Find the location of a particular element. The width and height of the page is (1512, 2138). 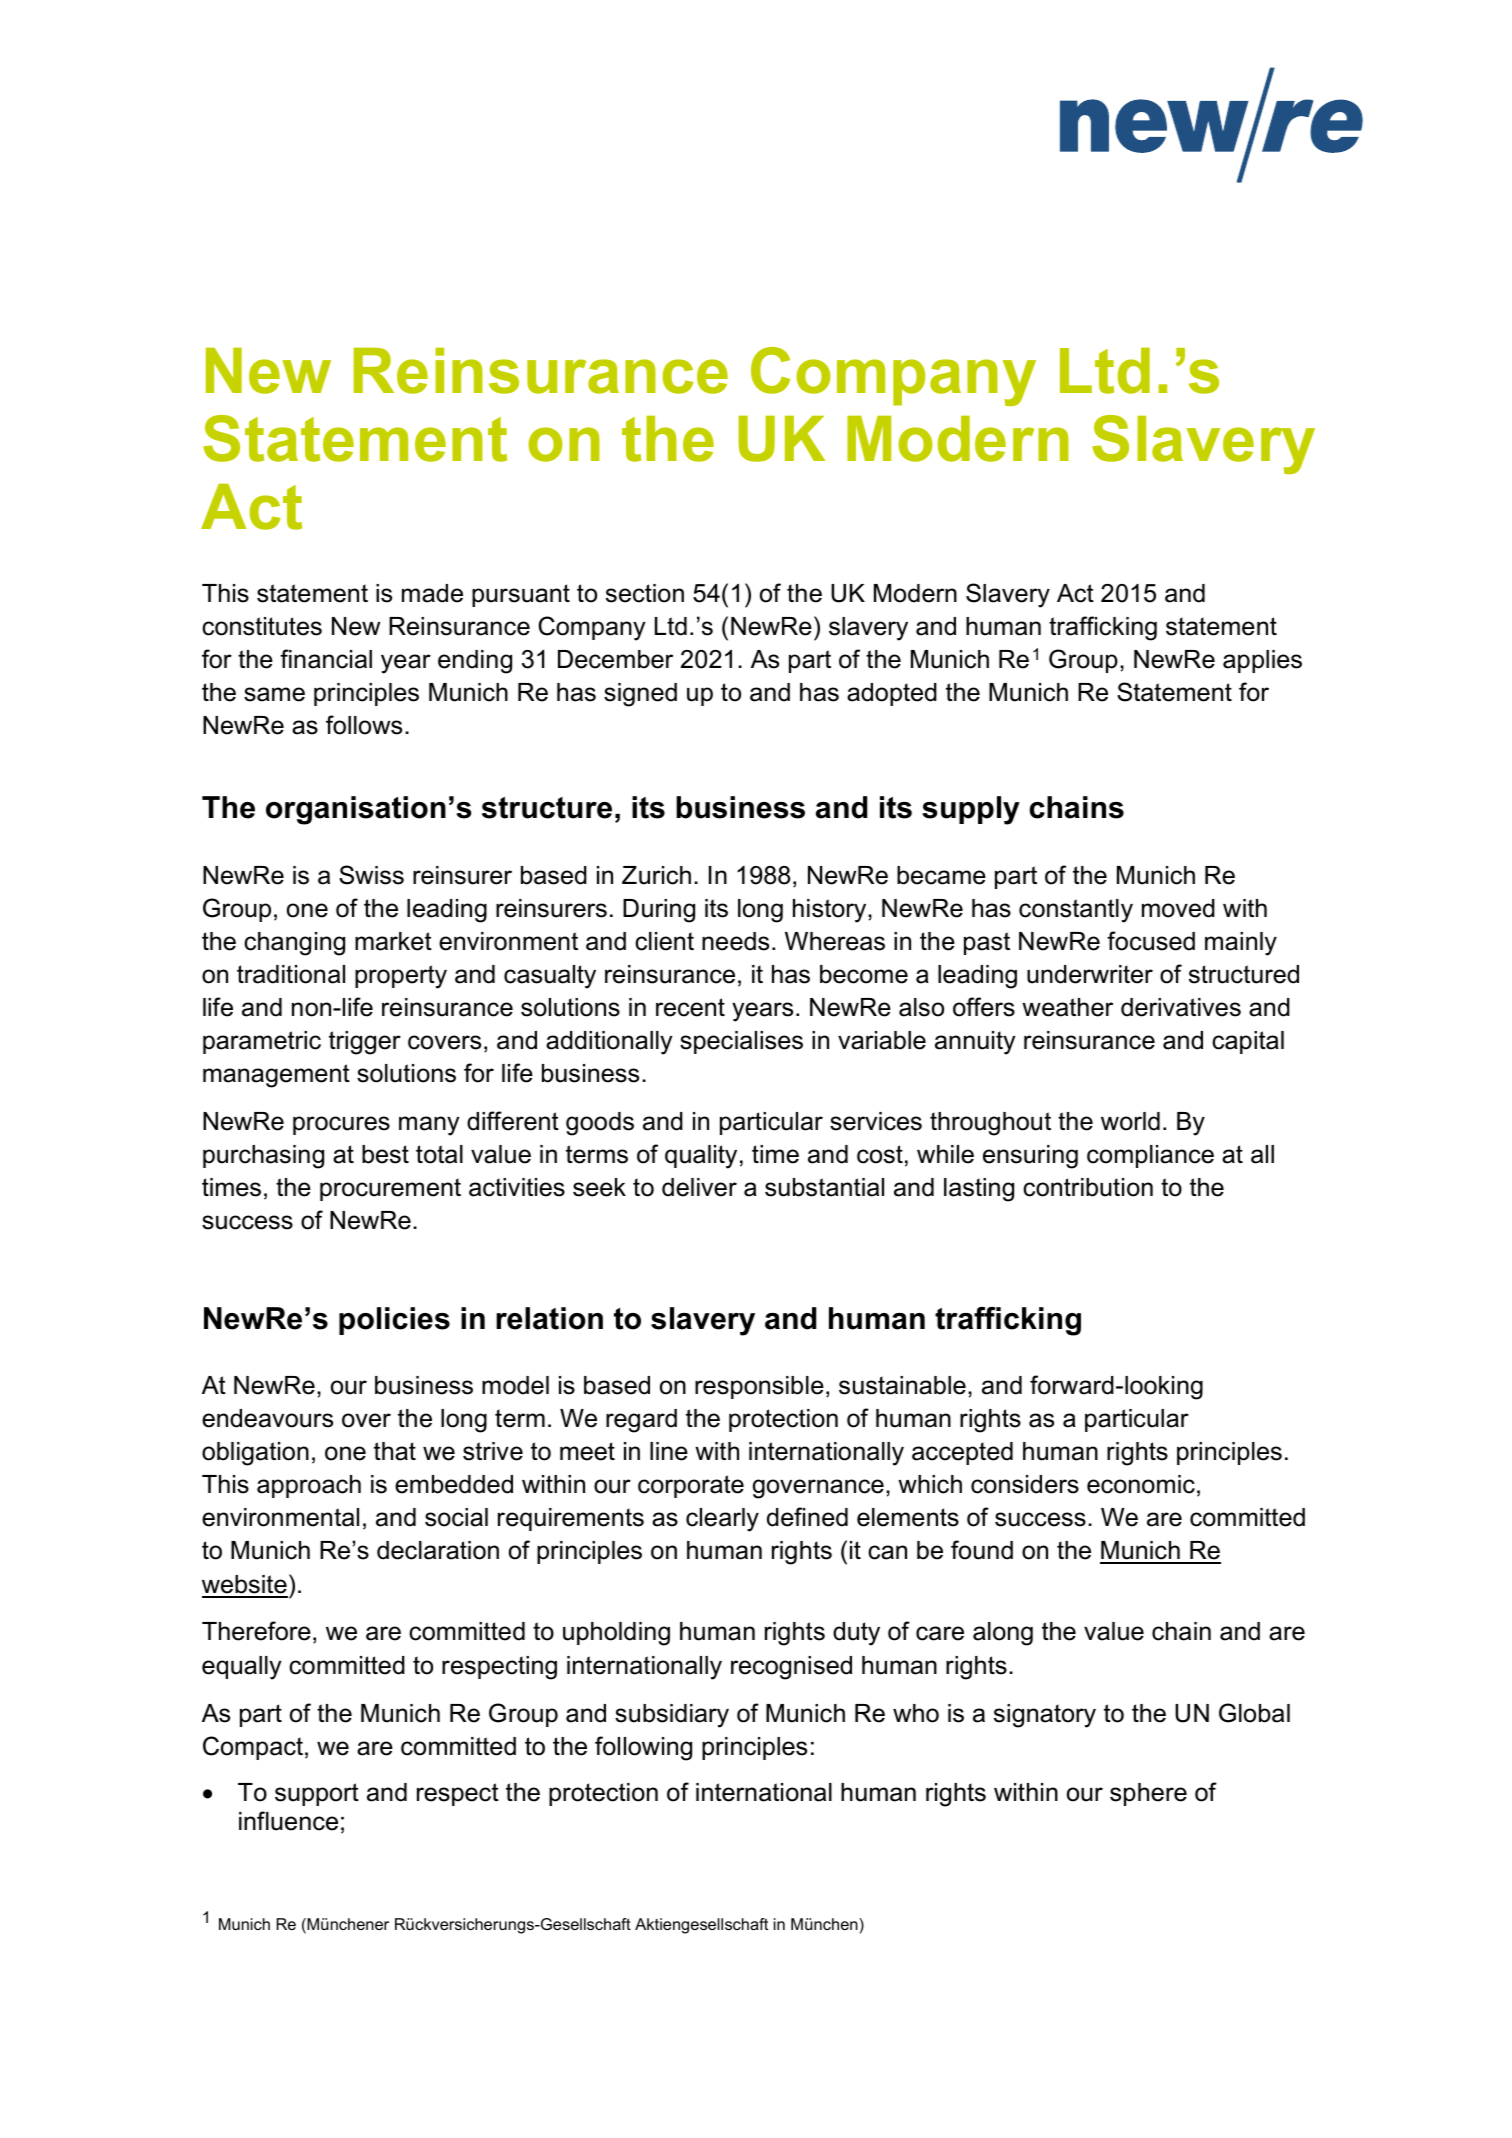

focused is located at coordinates (1151, 941).
